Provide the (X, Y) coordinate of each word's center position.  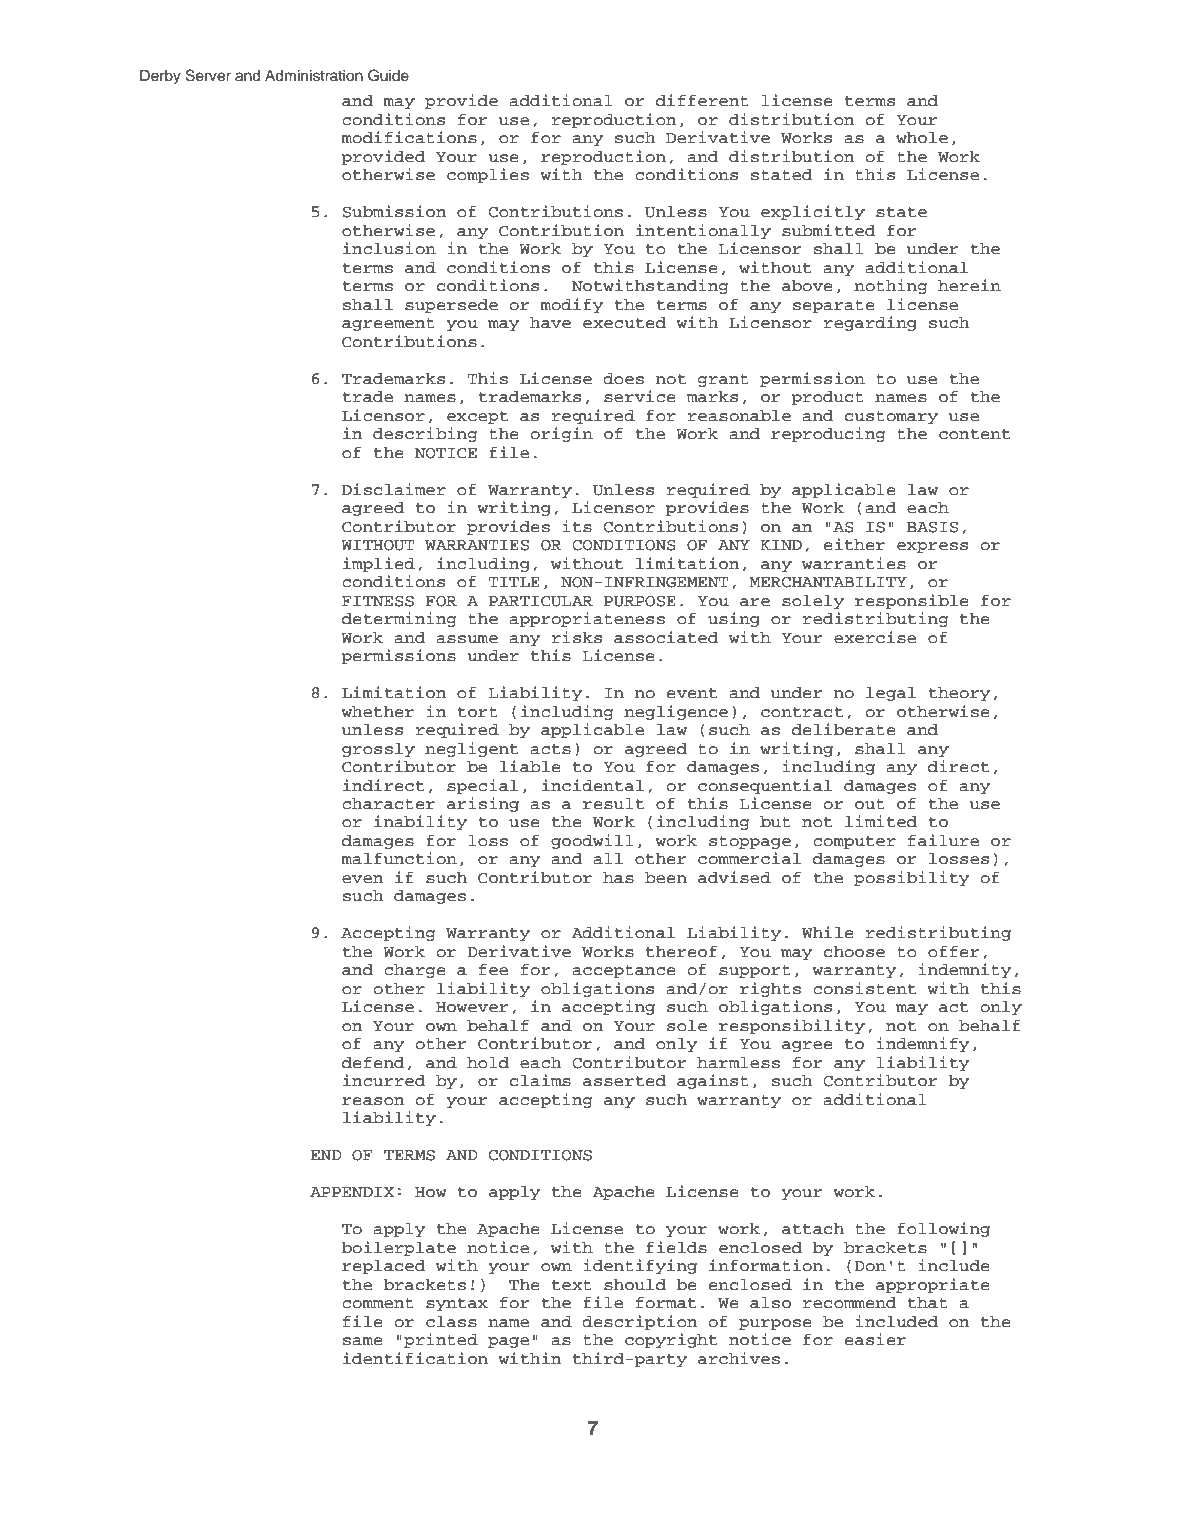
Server (208, 75)
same (363, 1341)
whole (922, 138)
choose (854, 952)
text (572, 1285)
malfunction (399, 858)
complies (488, 175)
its (577, 526)
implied (379, 564)
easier (875, 1339)
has (618, 878)
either (854, 544)
